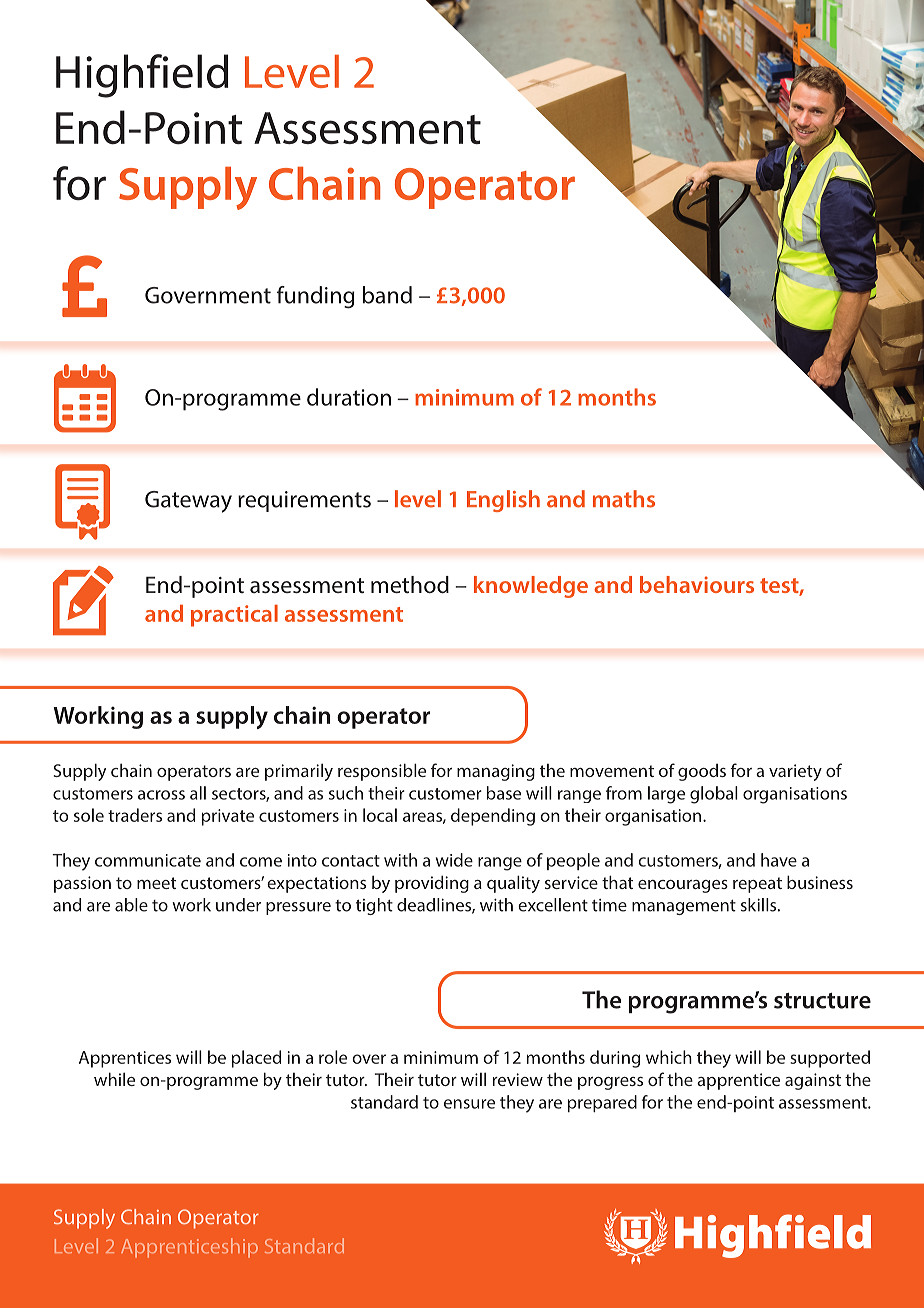 This document has width=924, height=1308. Describe the element at coordinates (624, 499) in the document. I see `maths` at that location.
